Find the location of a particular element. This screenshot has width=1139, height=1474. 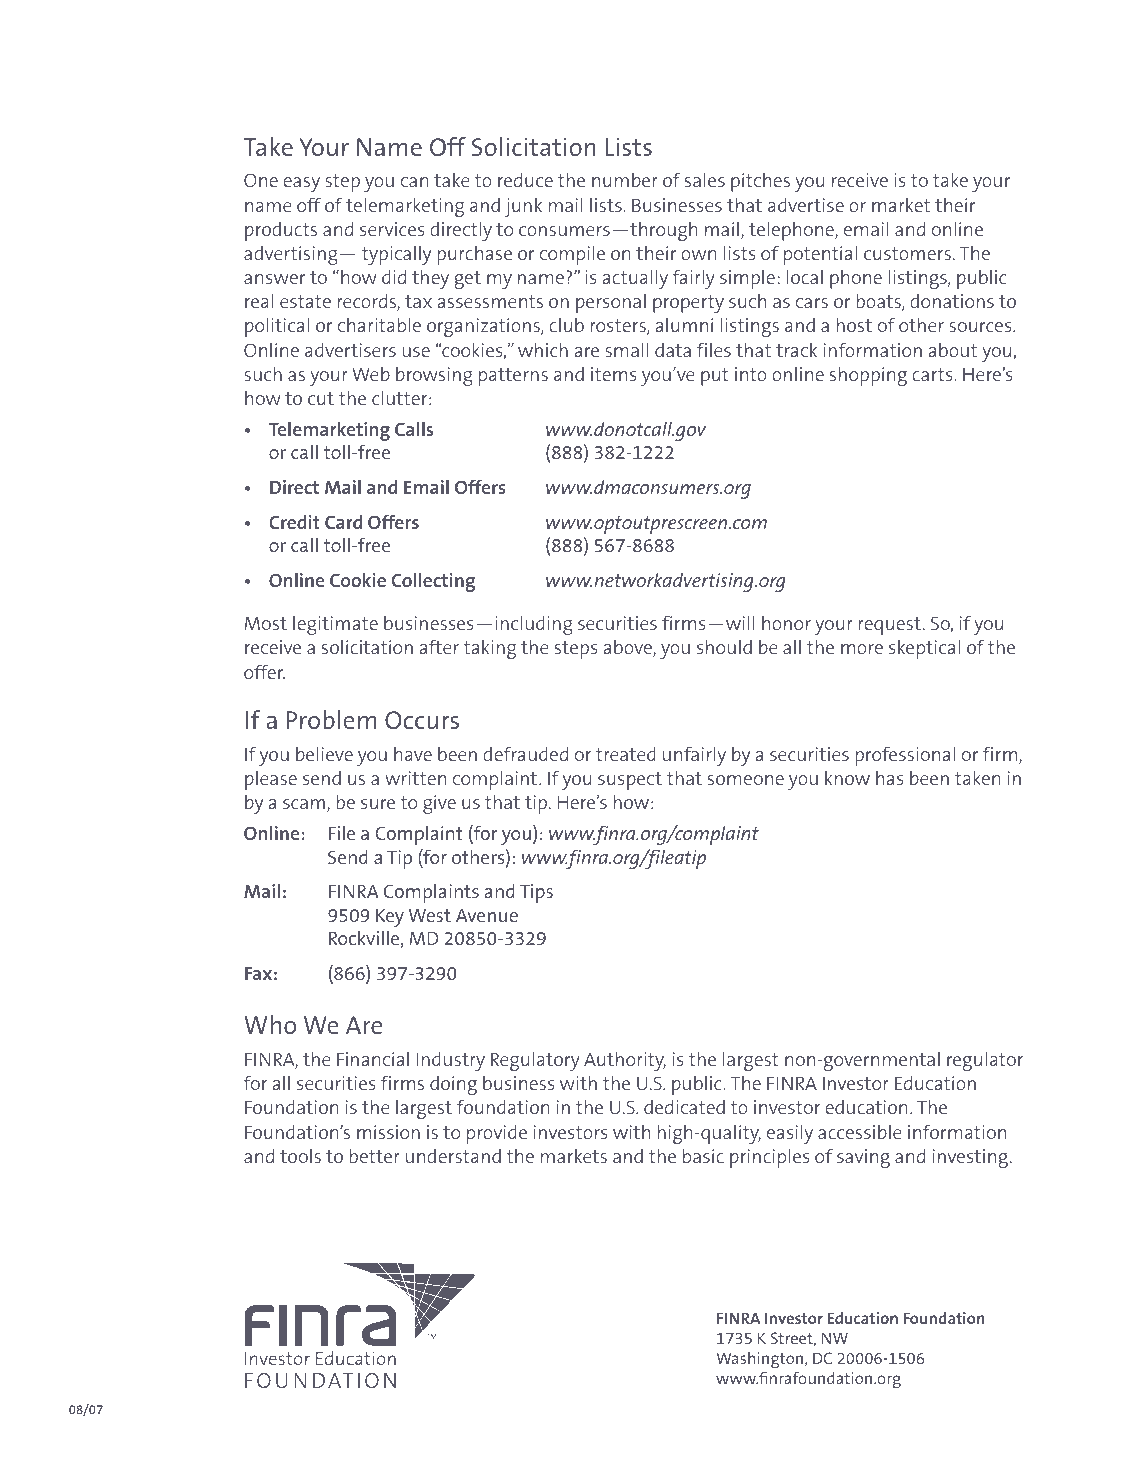

above is located at coordinates (629, 648).
